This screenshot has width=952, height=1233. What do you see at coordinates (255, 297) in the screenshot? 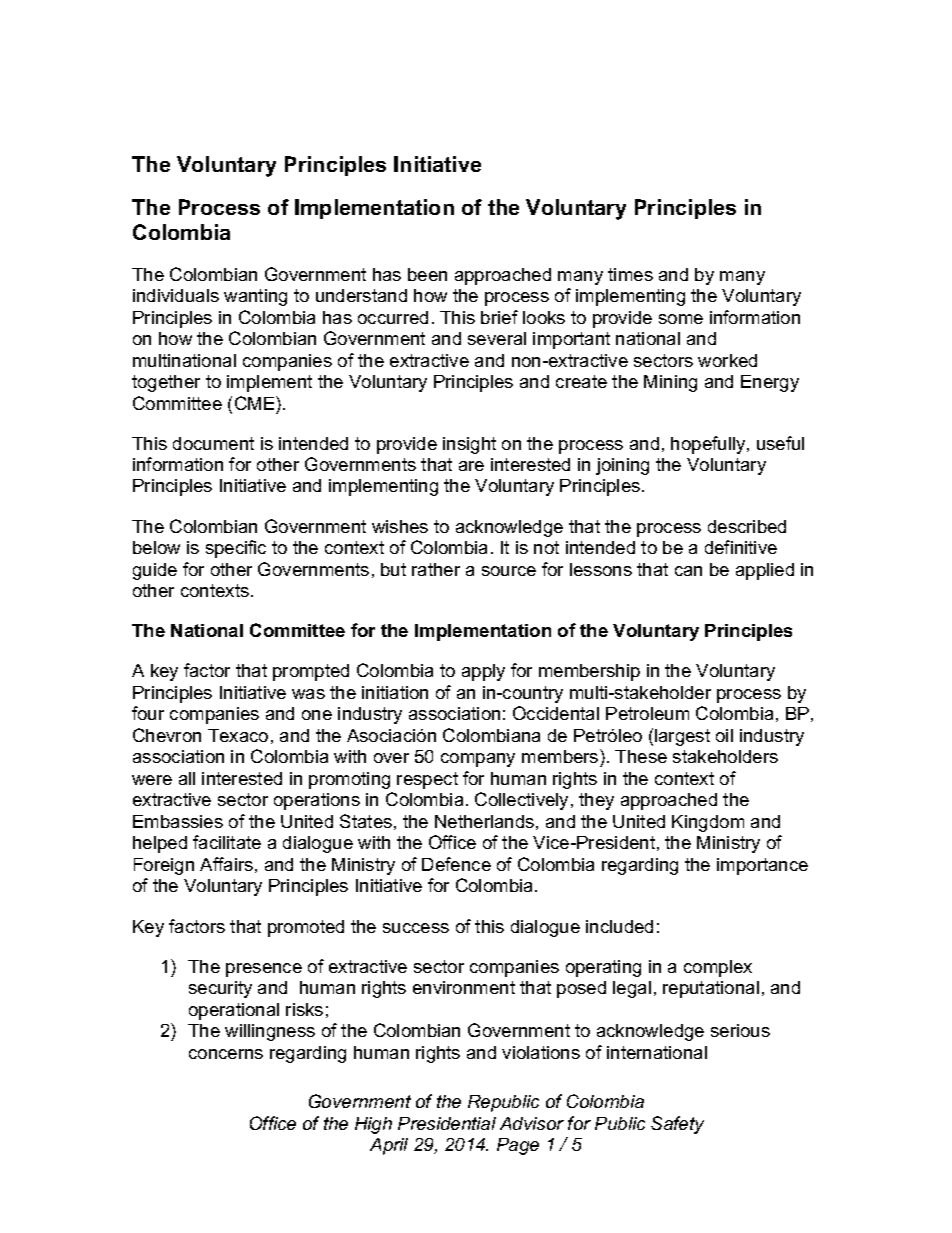
I see `wanting` at bounding box center [255, 297].
